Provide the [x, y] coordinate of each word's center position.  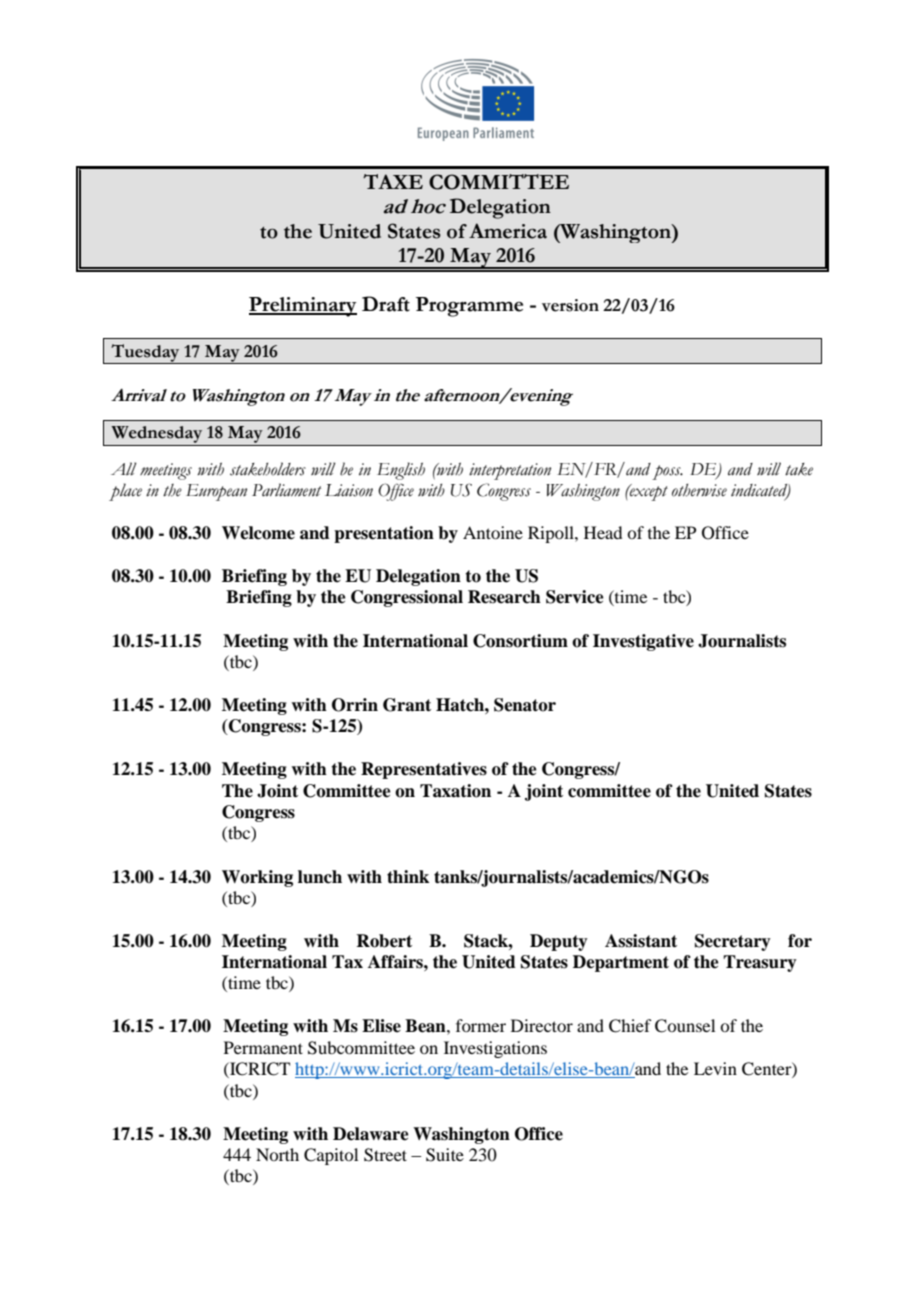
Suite [445, 1155]
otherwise [699, 490]
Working [257, 878]
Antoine [493, 532]
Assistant [641, 941]
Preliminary [303, 307]
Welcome [258, 533]
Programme [469, 307]
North [277, 1154]
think [408, 877]
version [570, 305]
